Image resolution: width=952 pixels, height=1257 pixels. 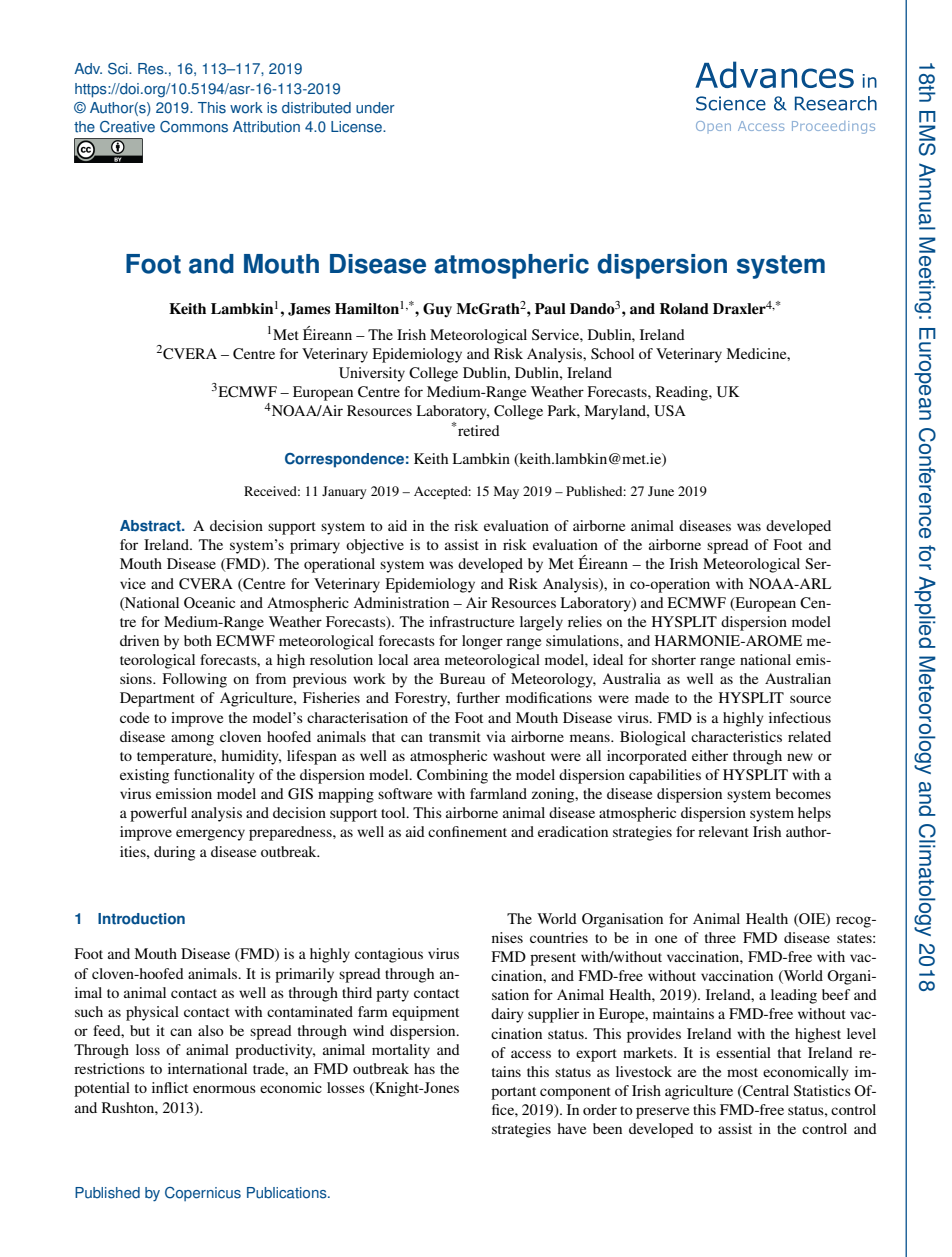 I want to click on under, so click(x=375, y=108).
